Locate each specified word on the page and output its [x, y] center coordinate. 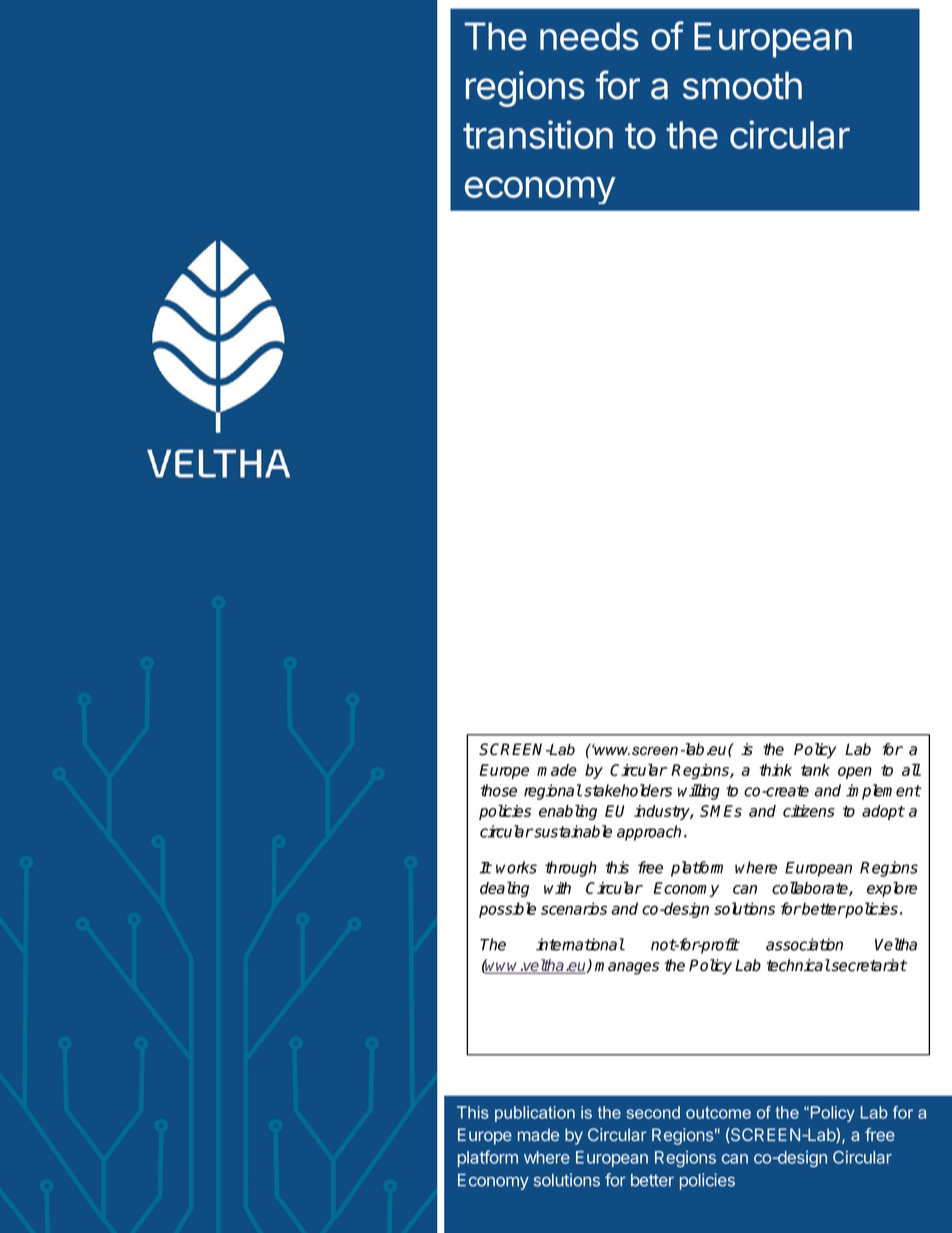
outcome [718, 1113]
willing [699, 792]
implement [883, 792]
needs [589, 36]
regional [553, 792]
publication [535, 1114]
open [855, 773]
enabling [568, 812]
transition [538, 134]
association [804, 944]
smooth [742, 86]
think [776, 770]
